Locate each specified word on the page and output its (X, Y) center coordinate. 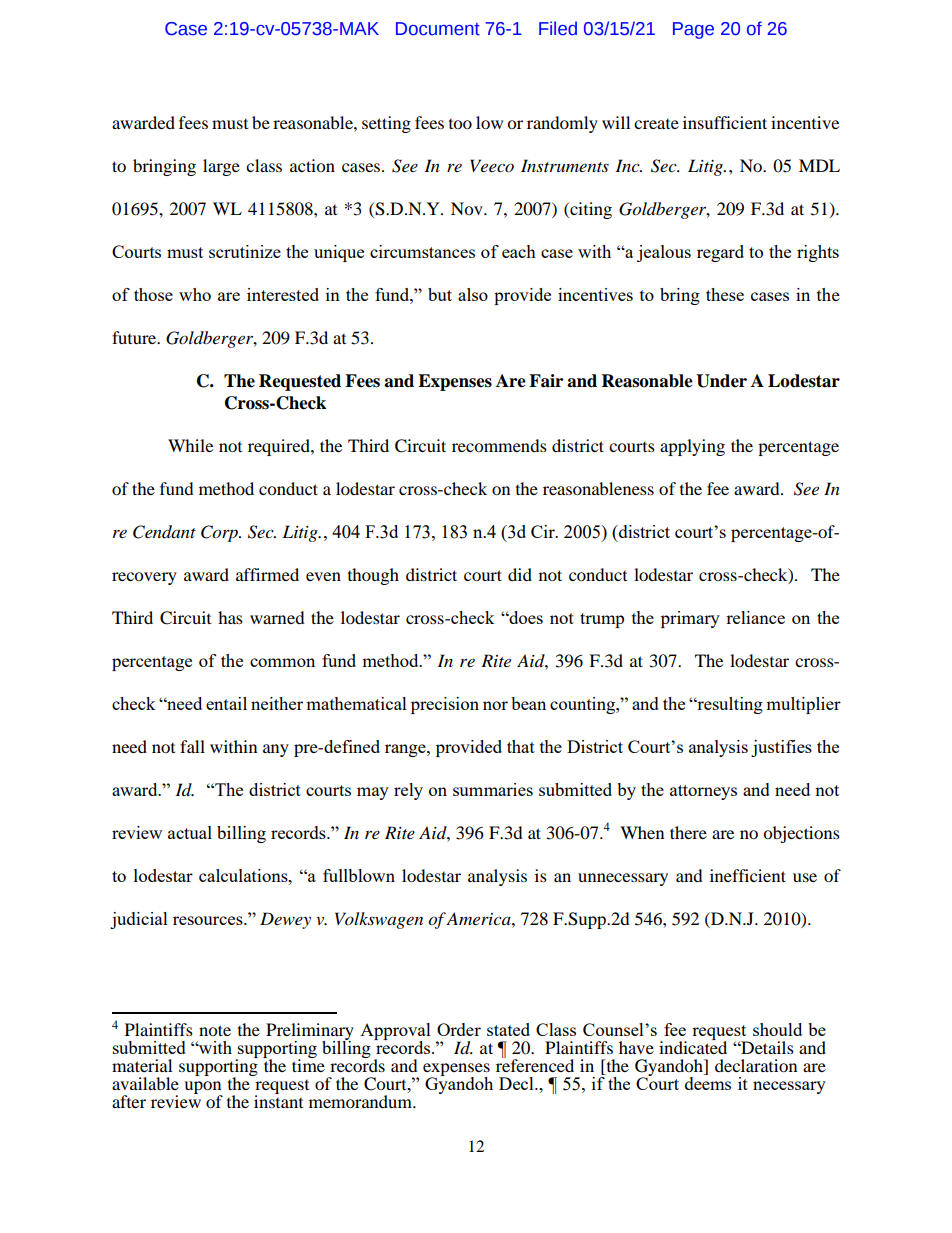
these (725, 294)
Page (693, 30)
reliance (755, 617)
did (520, 574)
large (221, 167)
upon (203, 1089)
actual (190, 832)
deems (708, 1082)
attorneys (703, 792)
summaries (493, 789)
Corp (220, 533)
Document (438, 29)
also (473, 294)
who (195, 294)
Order (459, 1029)
